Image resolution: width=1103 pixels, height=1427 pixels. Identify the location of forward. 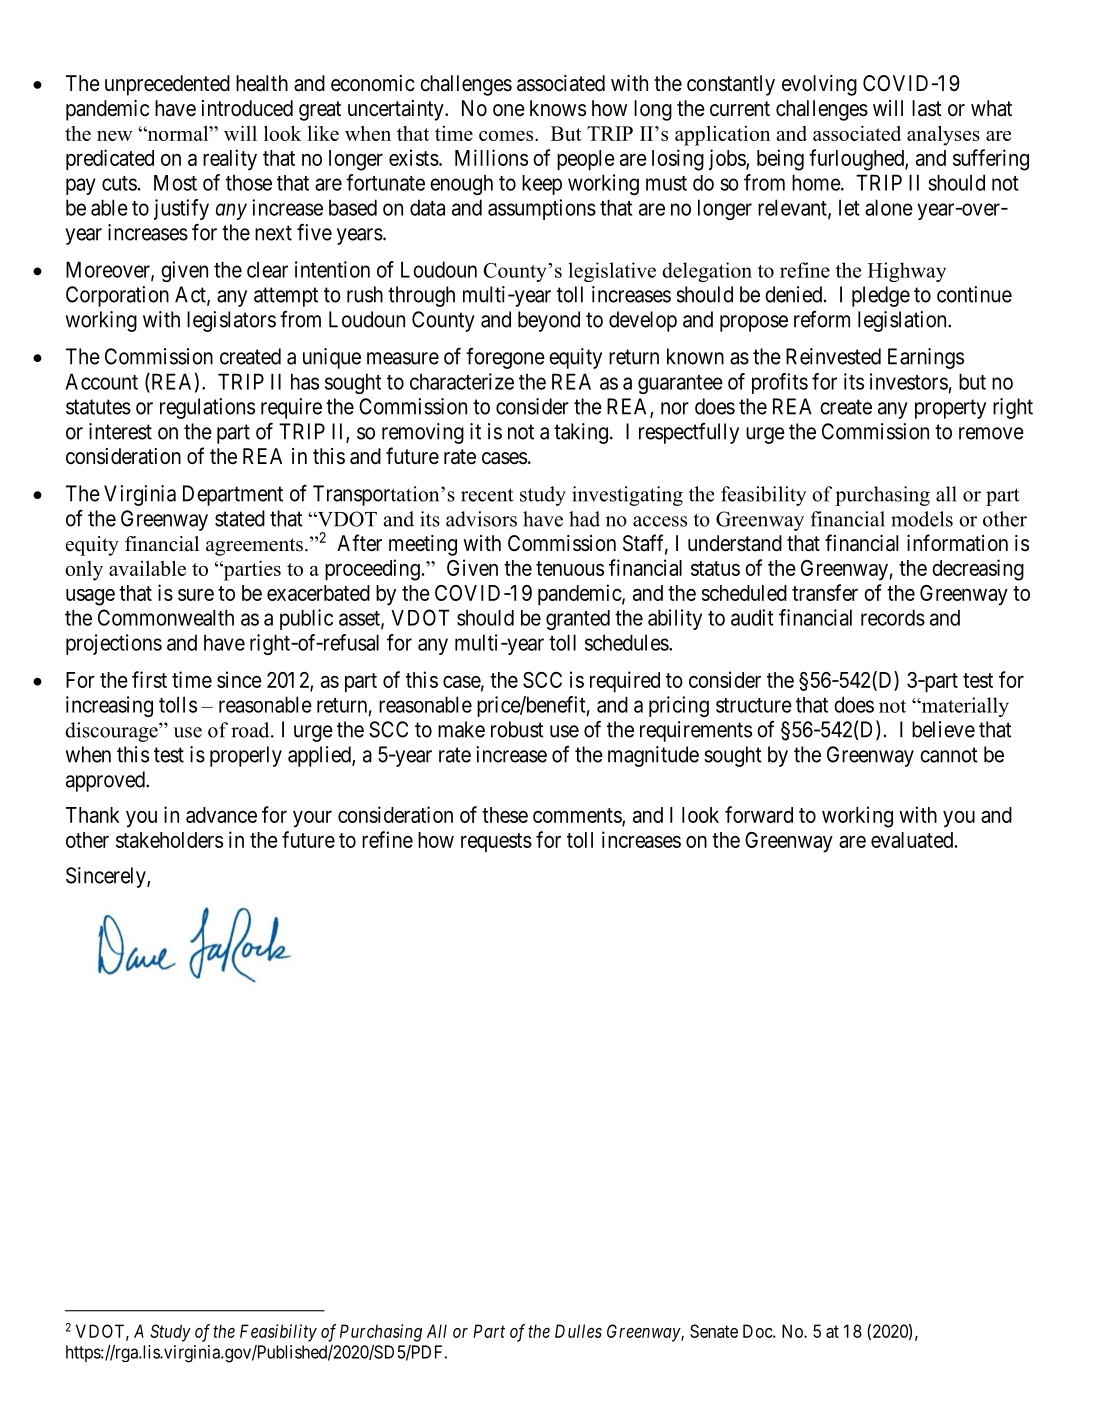
(759, 814).
